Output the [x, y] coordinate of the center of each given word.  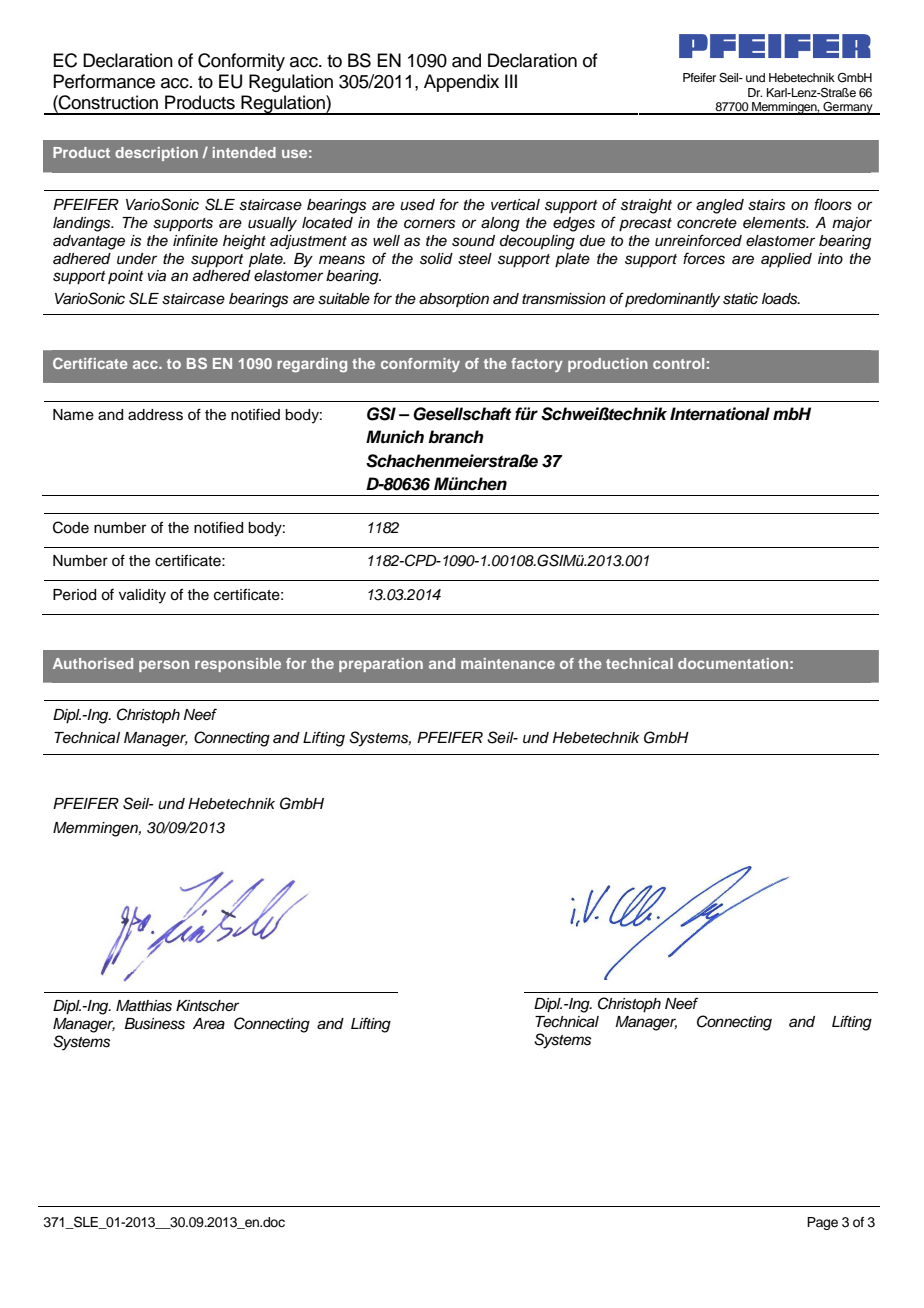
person [164, 666]
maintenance [508, 663]
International [720, 414]
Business [154, 1024]
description [156, 154]
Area [209, 1024]
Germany [848, 108]
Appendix [461, 83]
